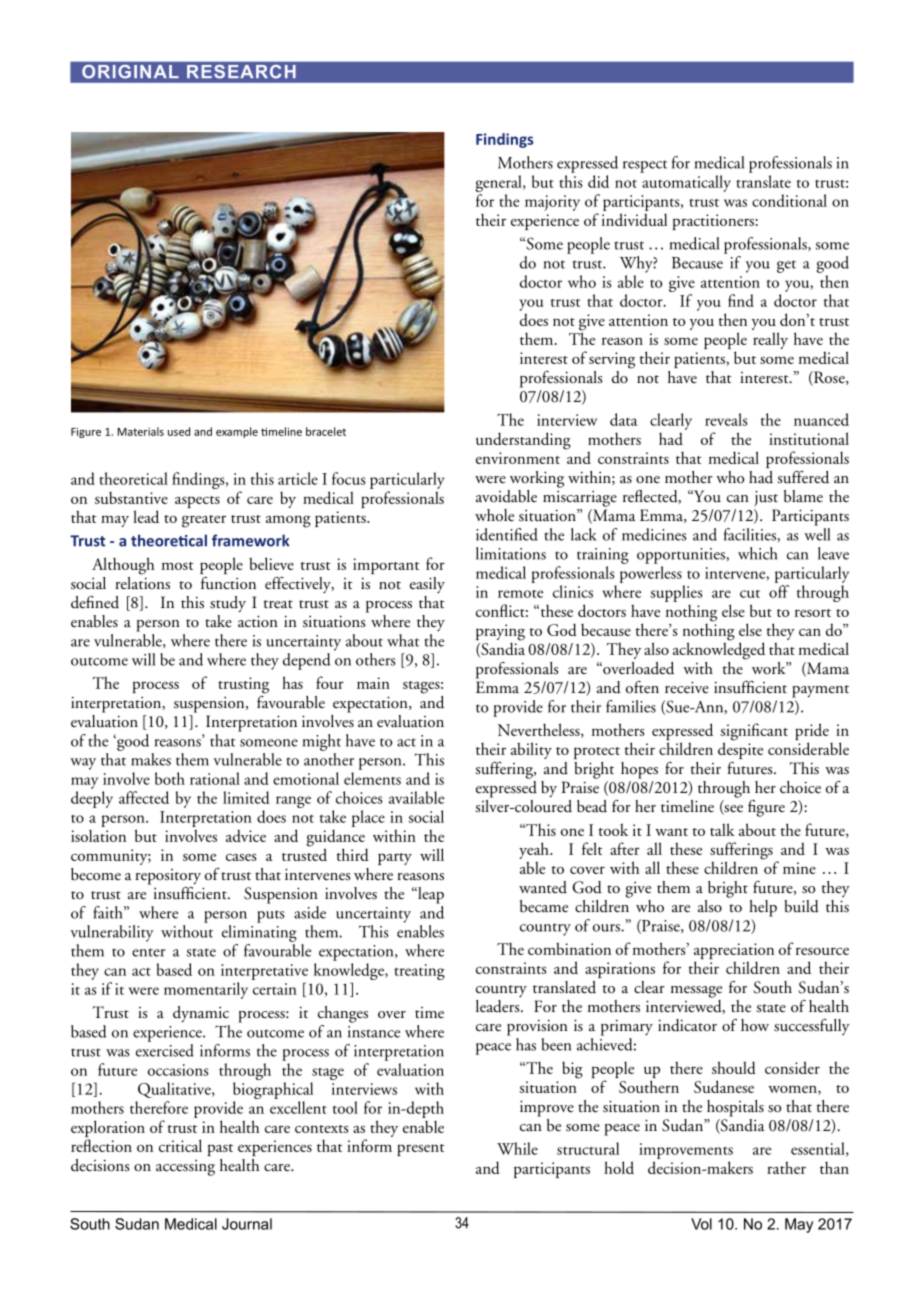 The width and height of the image is (924, 1308). What do you see at coordinates (500, 185) in the image?
I see `general` at bounding box center [500, 185].
